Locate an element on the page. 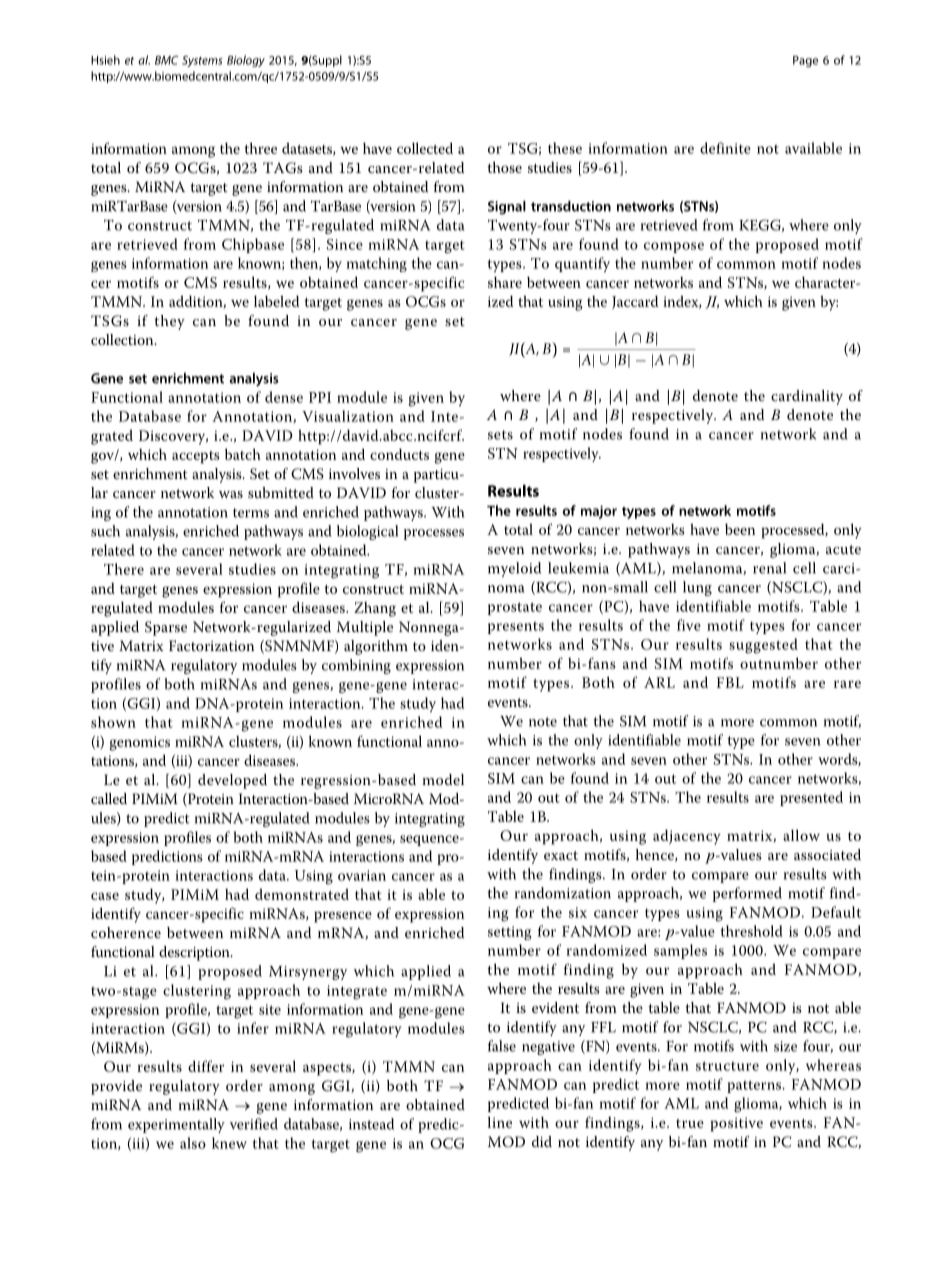 The image size is (952, 1270). collected is located at coordinates (425, 148).
